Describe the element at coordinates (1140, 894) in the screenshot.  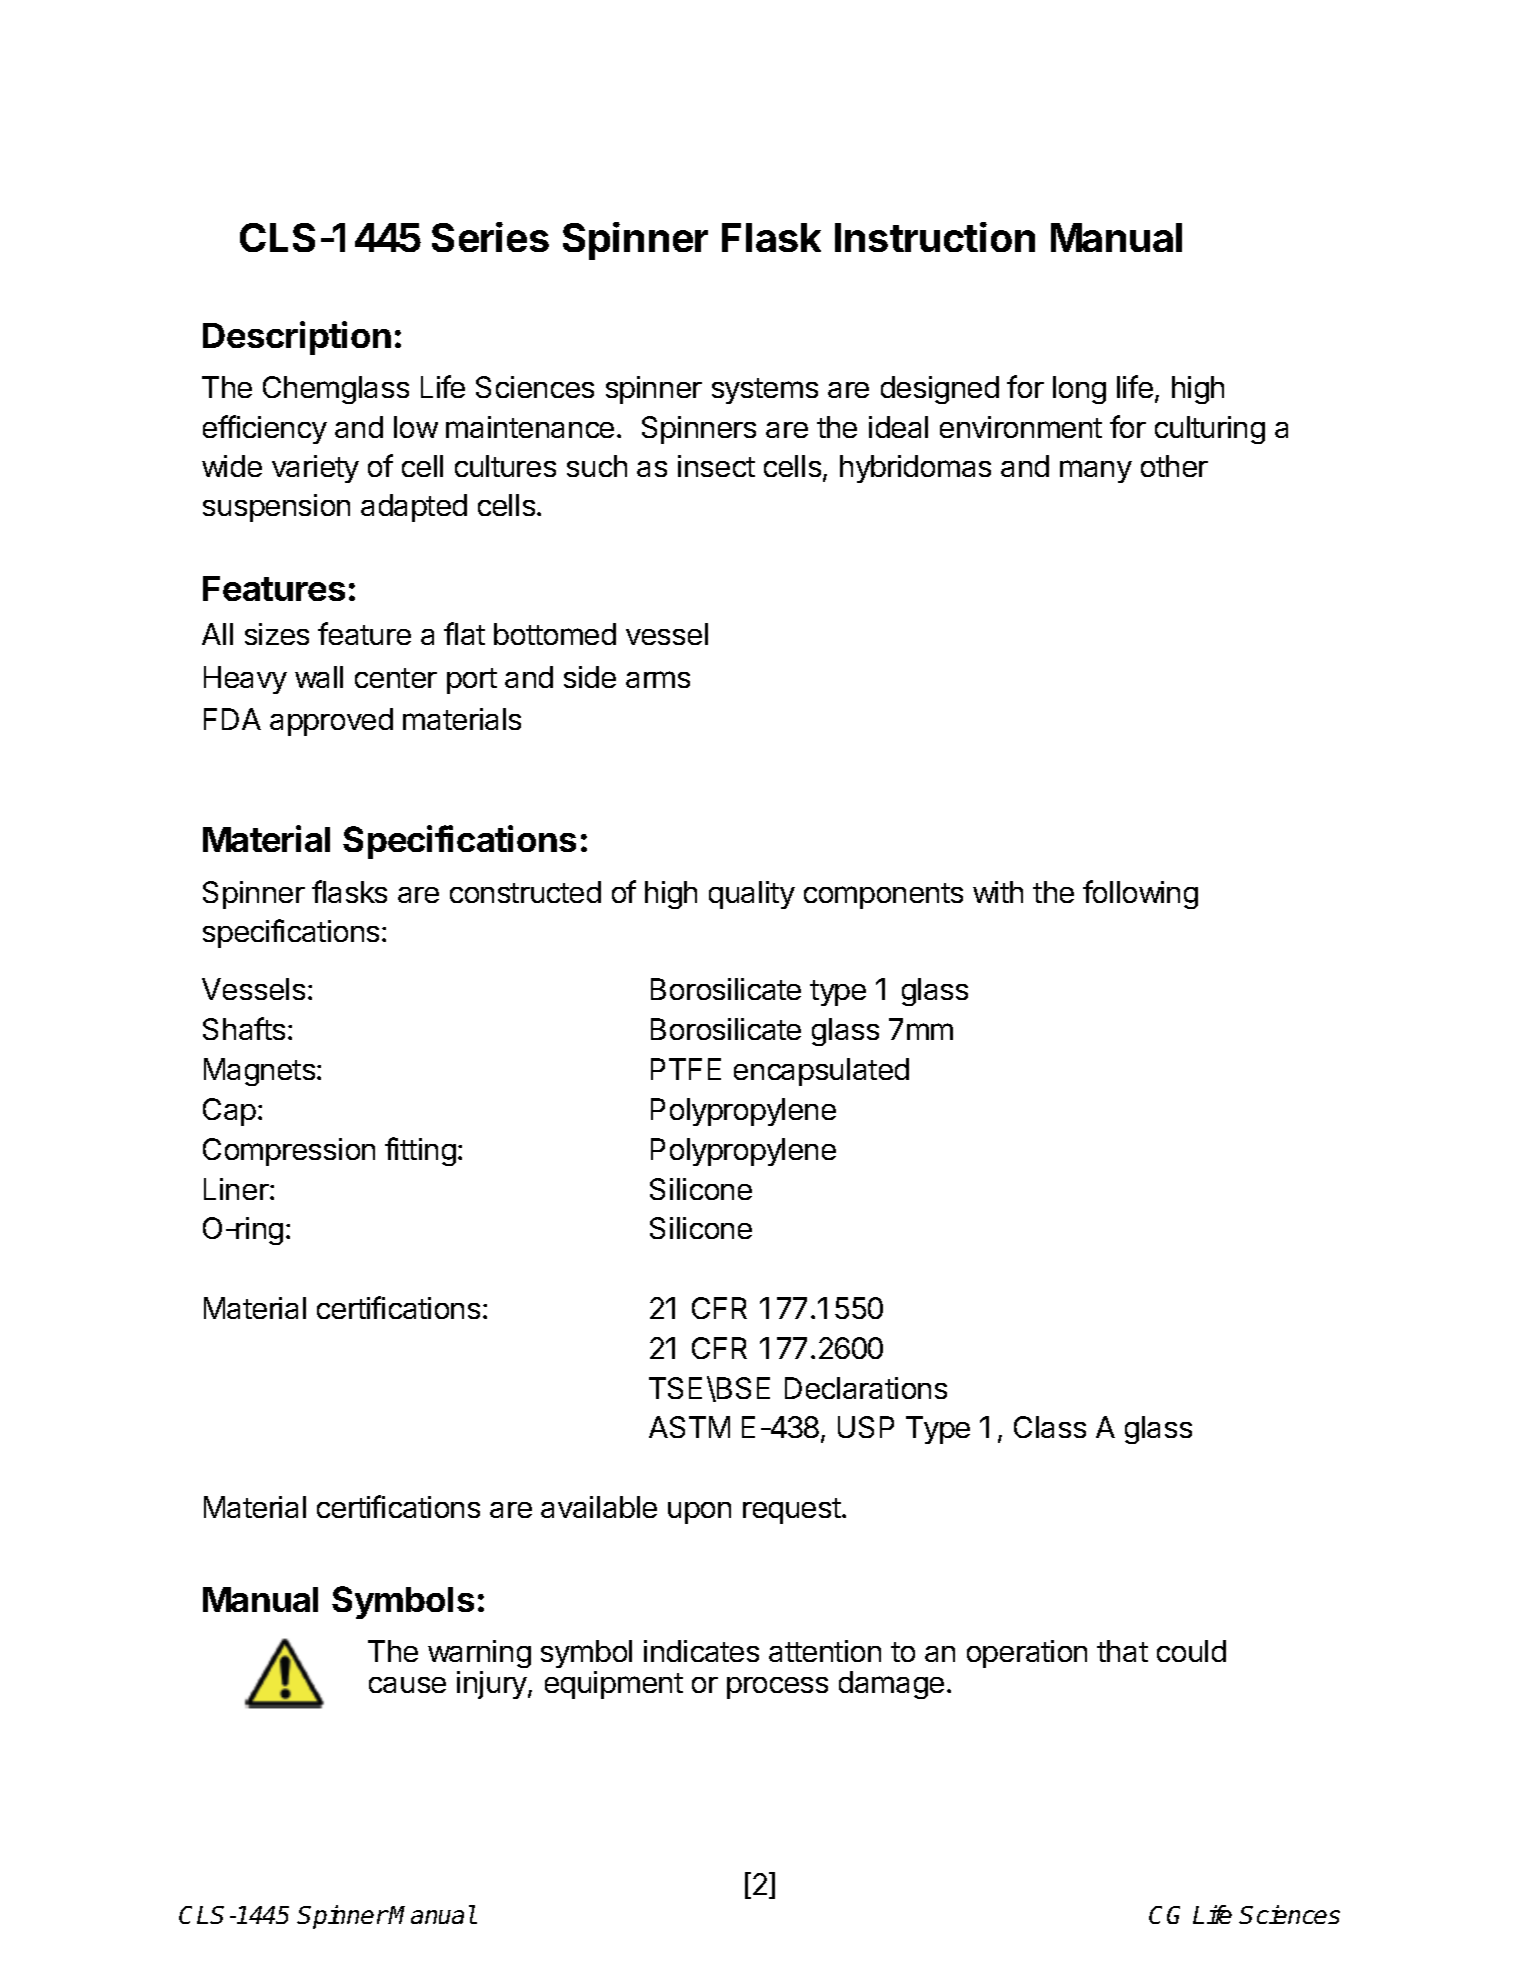
I see `following` at that location.
